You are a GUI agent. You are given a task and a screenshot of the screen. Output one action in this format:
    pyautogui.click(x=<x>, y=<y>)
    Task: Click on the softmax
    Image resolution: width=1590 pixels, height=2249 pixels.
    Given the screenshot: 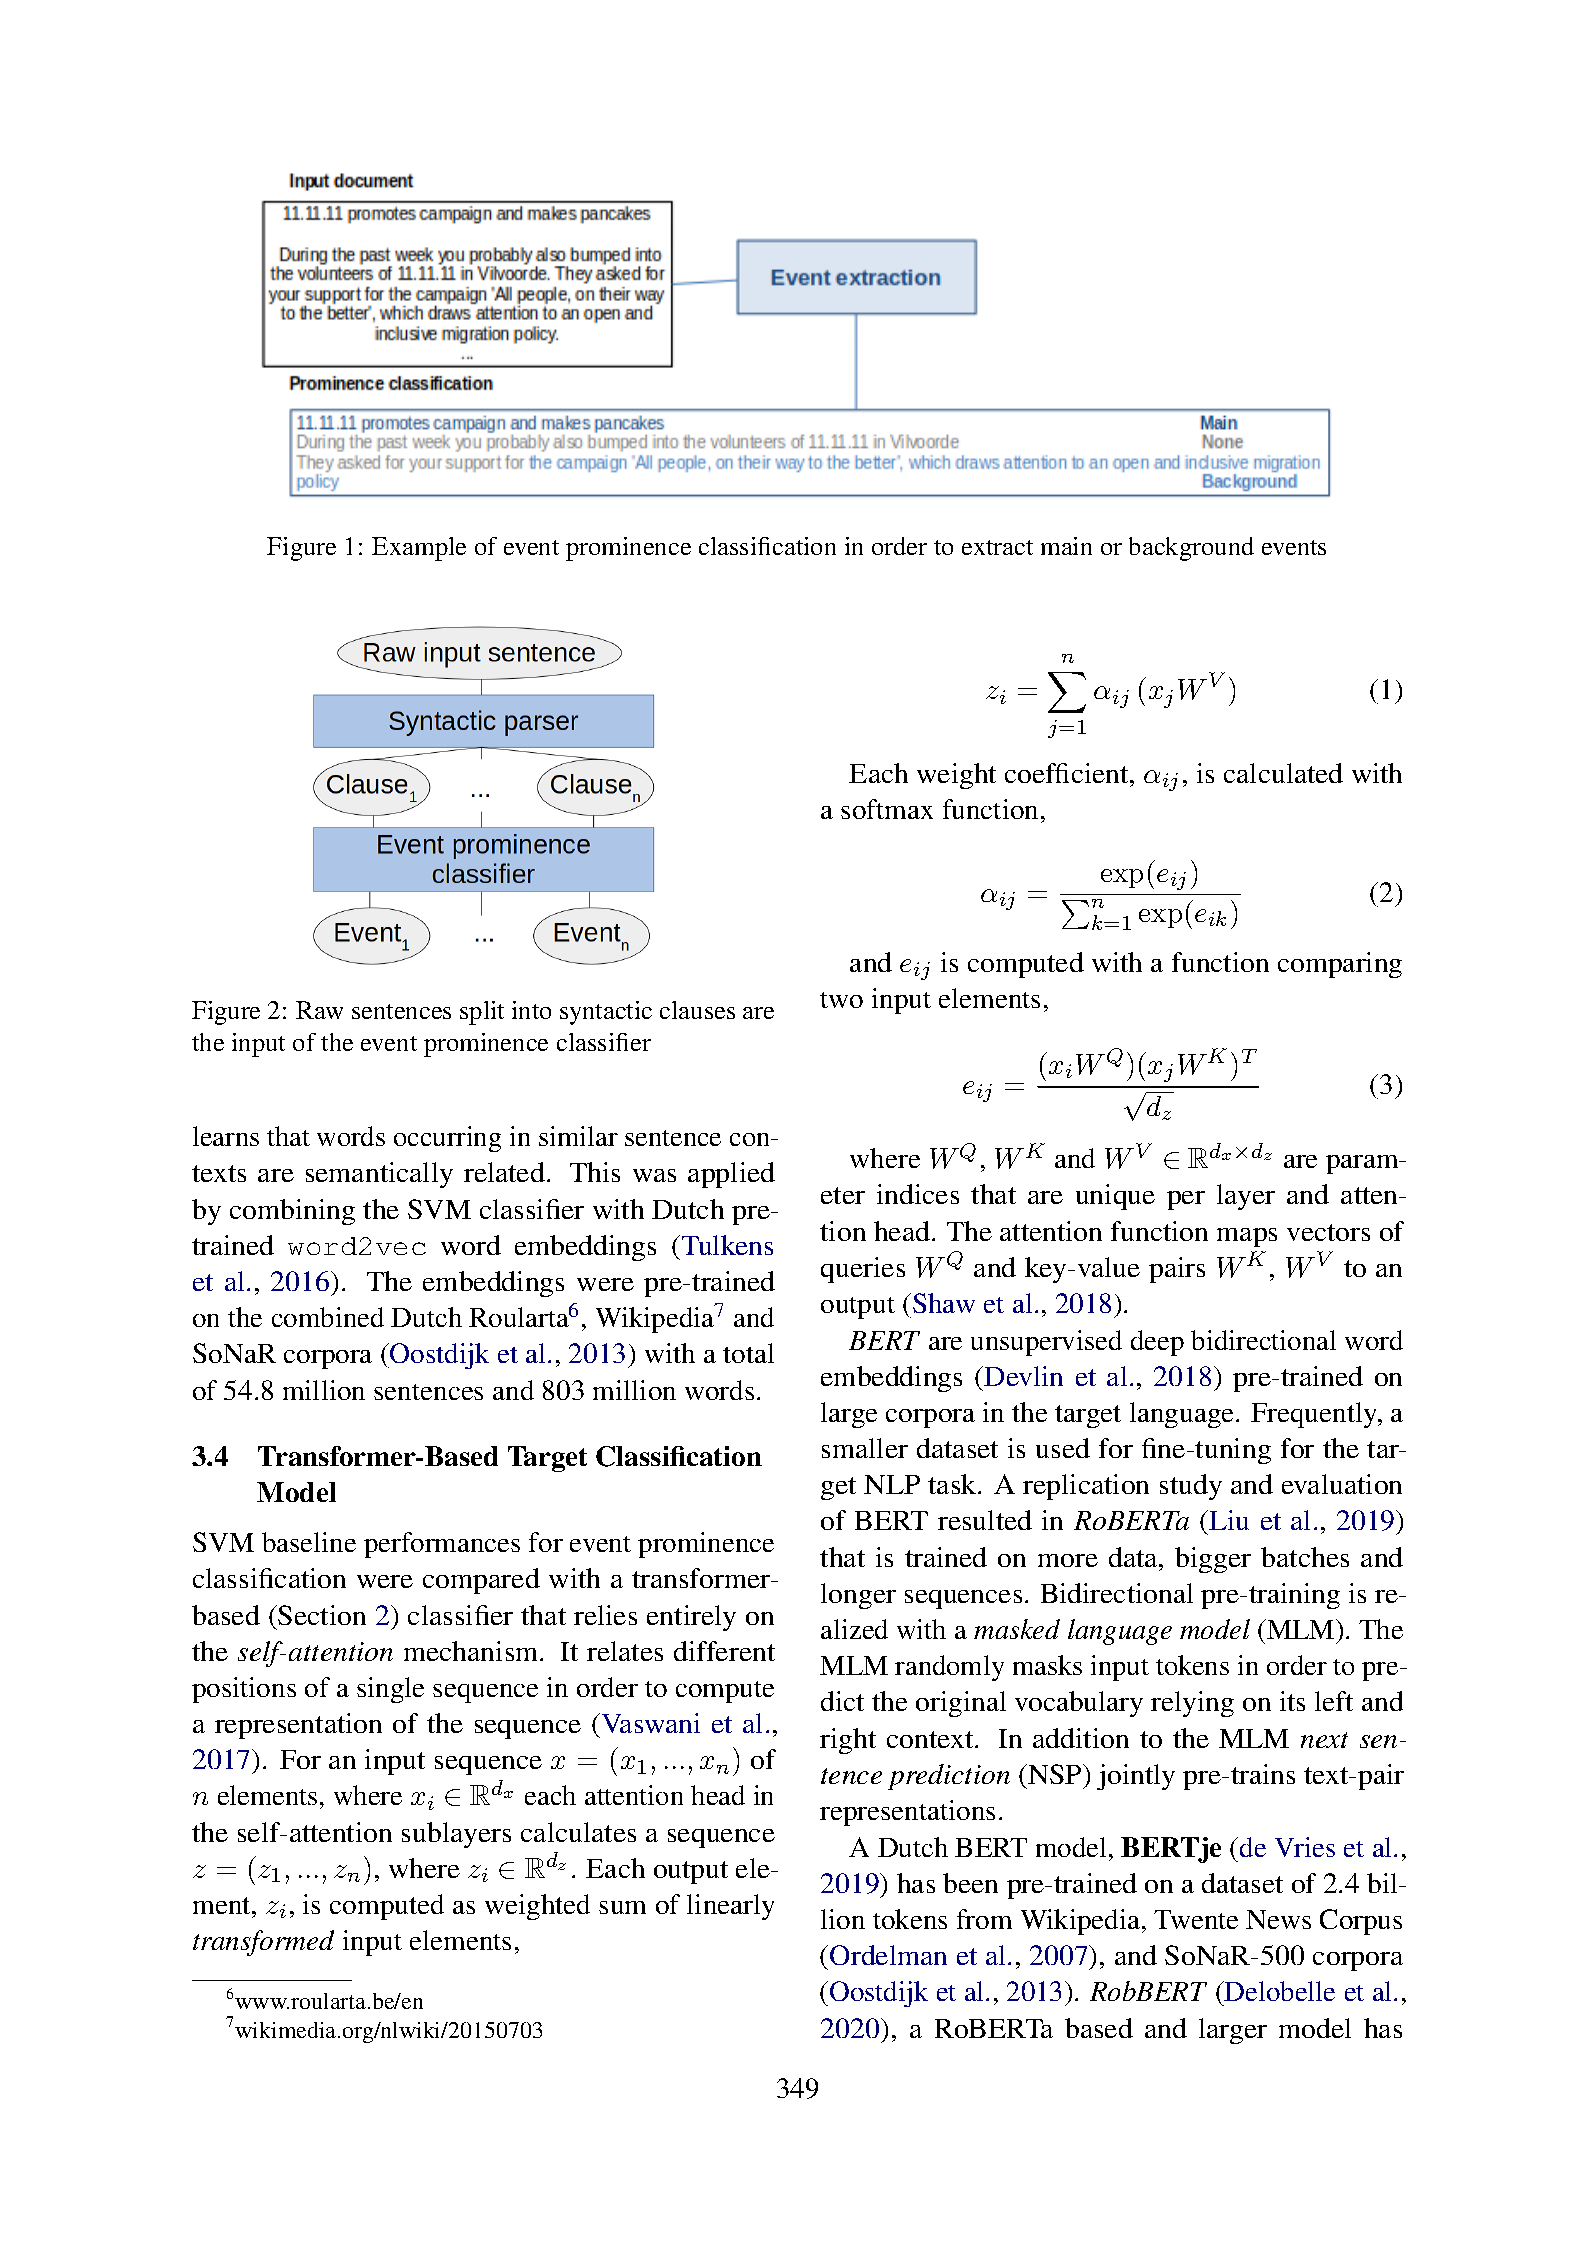 What is the action you would take?
    pyautogui.click(x=887, y=809)
